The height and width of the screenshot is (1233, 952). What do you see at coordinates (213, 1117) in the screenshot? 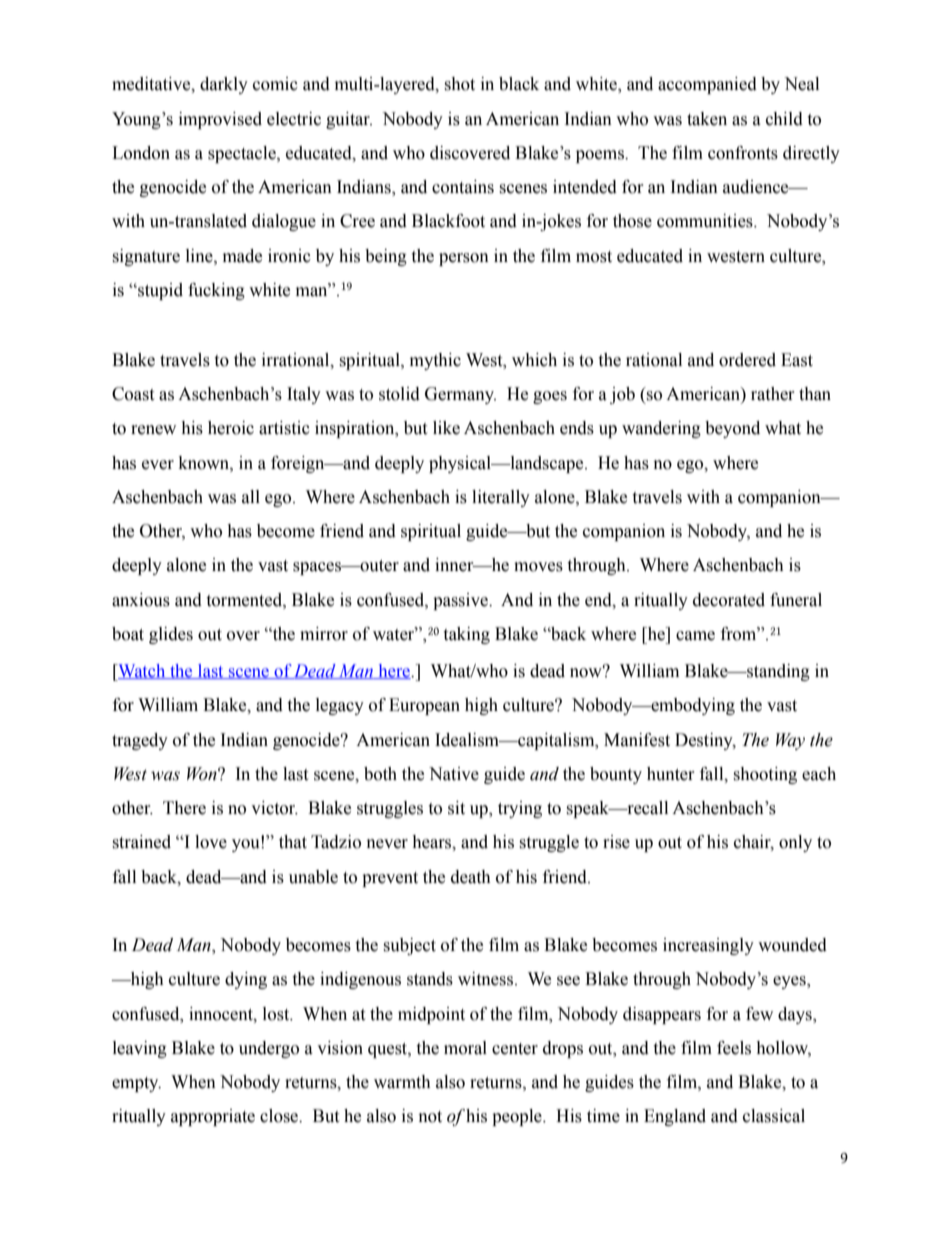
I see `appropriate` at bounding box center [213, 1117].
